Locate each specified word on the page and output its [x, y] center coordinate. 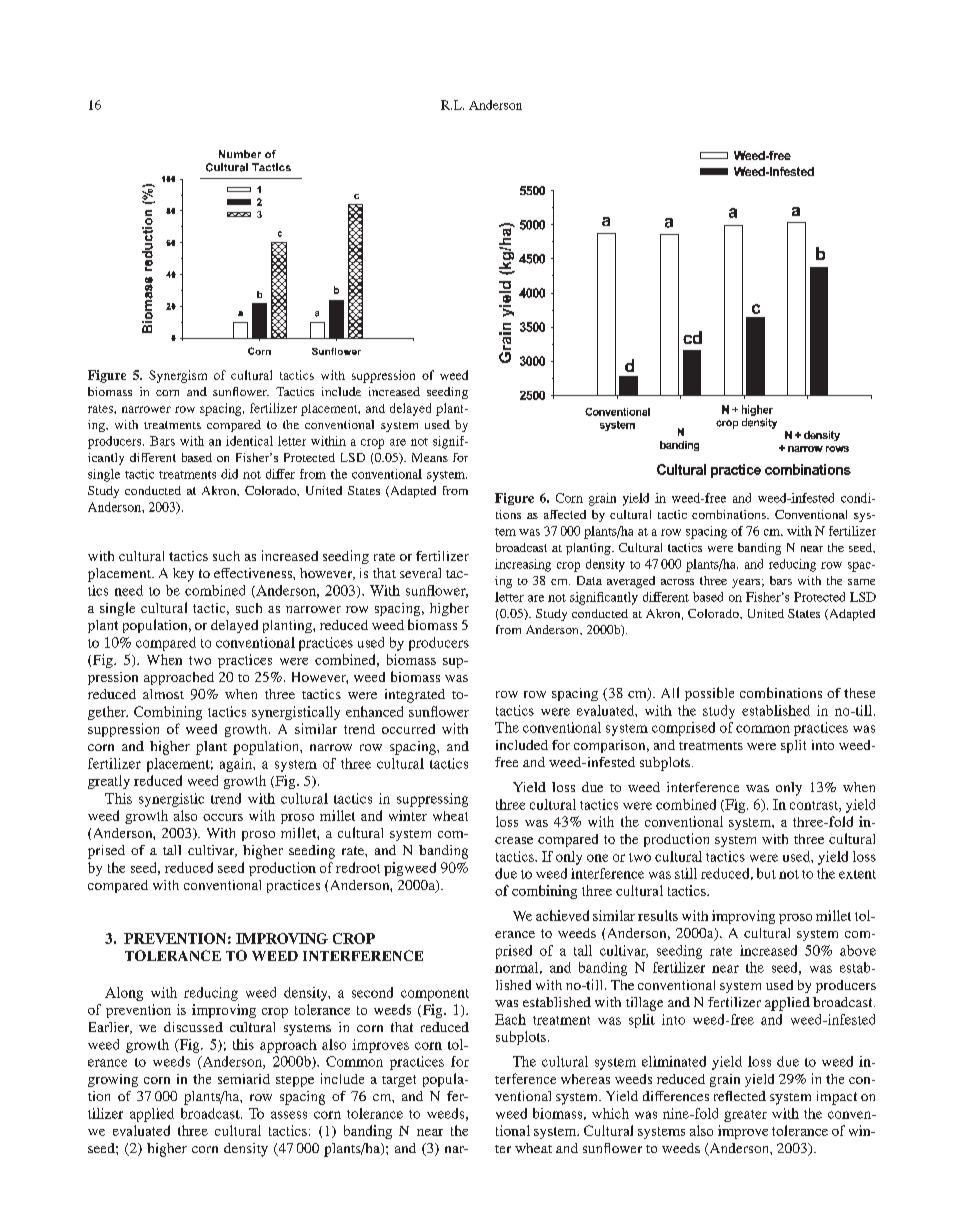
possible [709, 694]
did [229, 474]
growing [113, 1080]
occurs [223, 817]
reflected [740, 1096]
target [399, 1081]
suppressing [432, 800]
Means [430, 457]
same [861, 582]
